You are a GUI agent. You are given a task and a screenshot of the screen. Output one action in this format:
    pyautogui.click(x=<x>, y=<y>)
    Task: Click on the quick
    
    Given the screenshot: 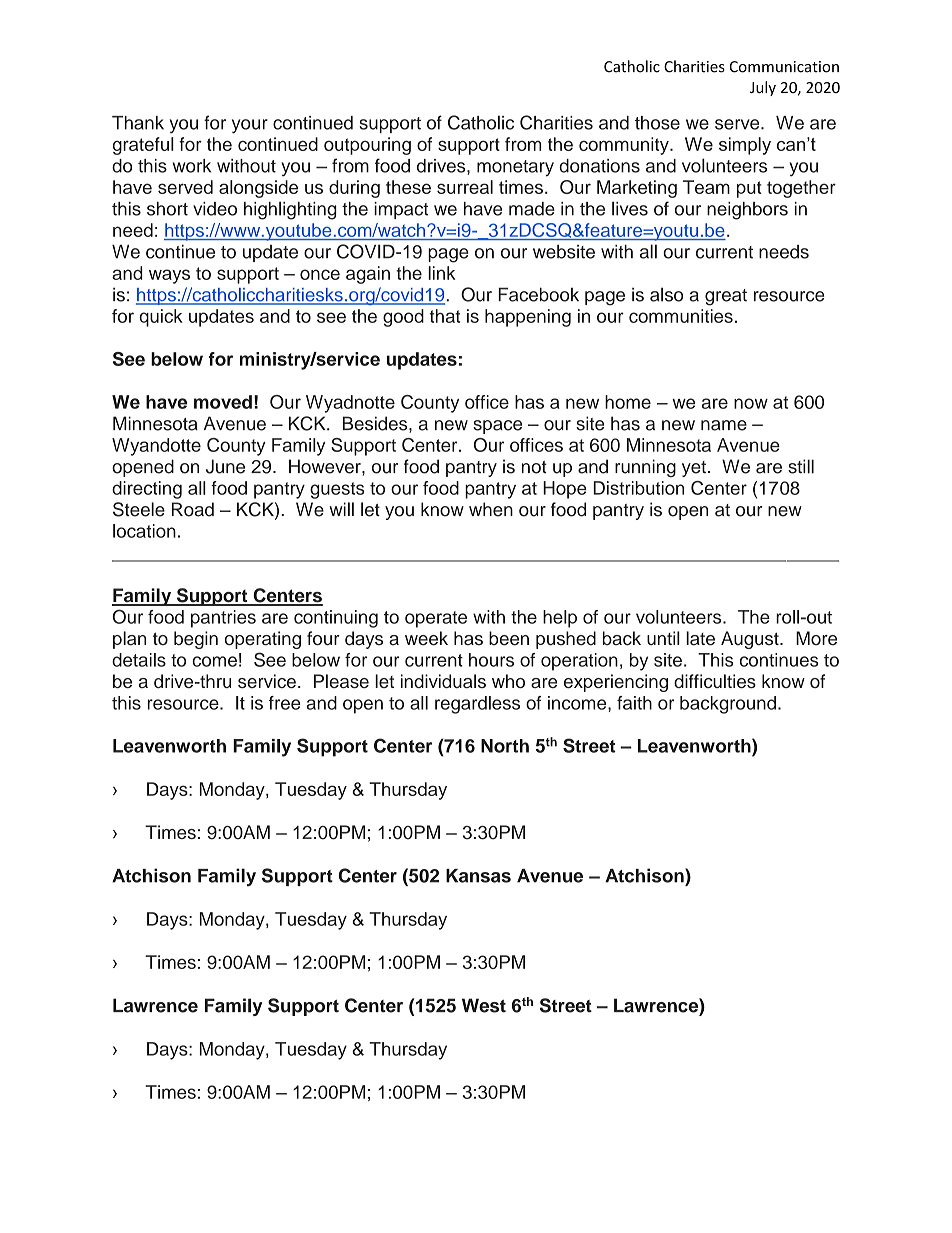 What is the action you would take?
    pyautogui.click(x=161, y=318)
